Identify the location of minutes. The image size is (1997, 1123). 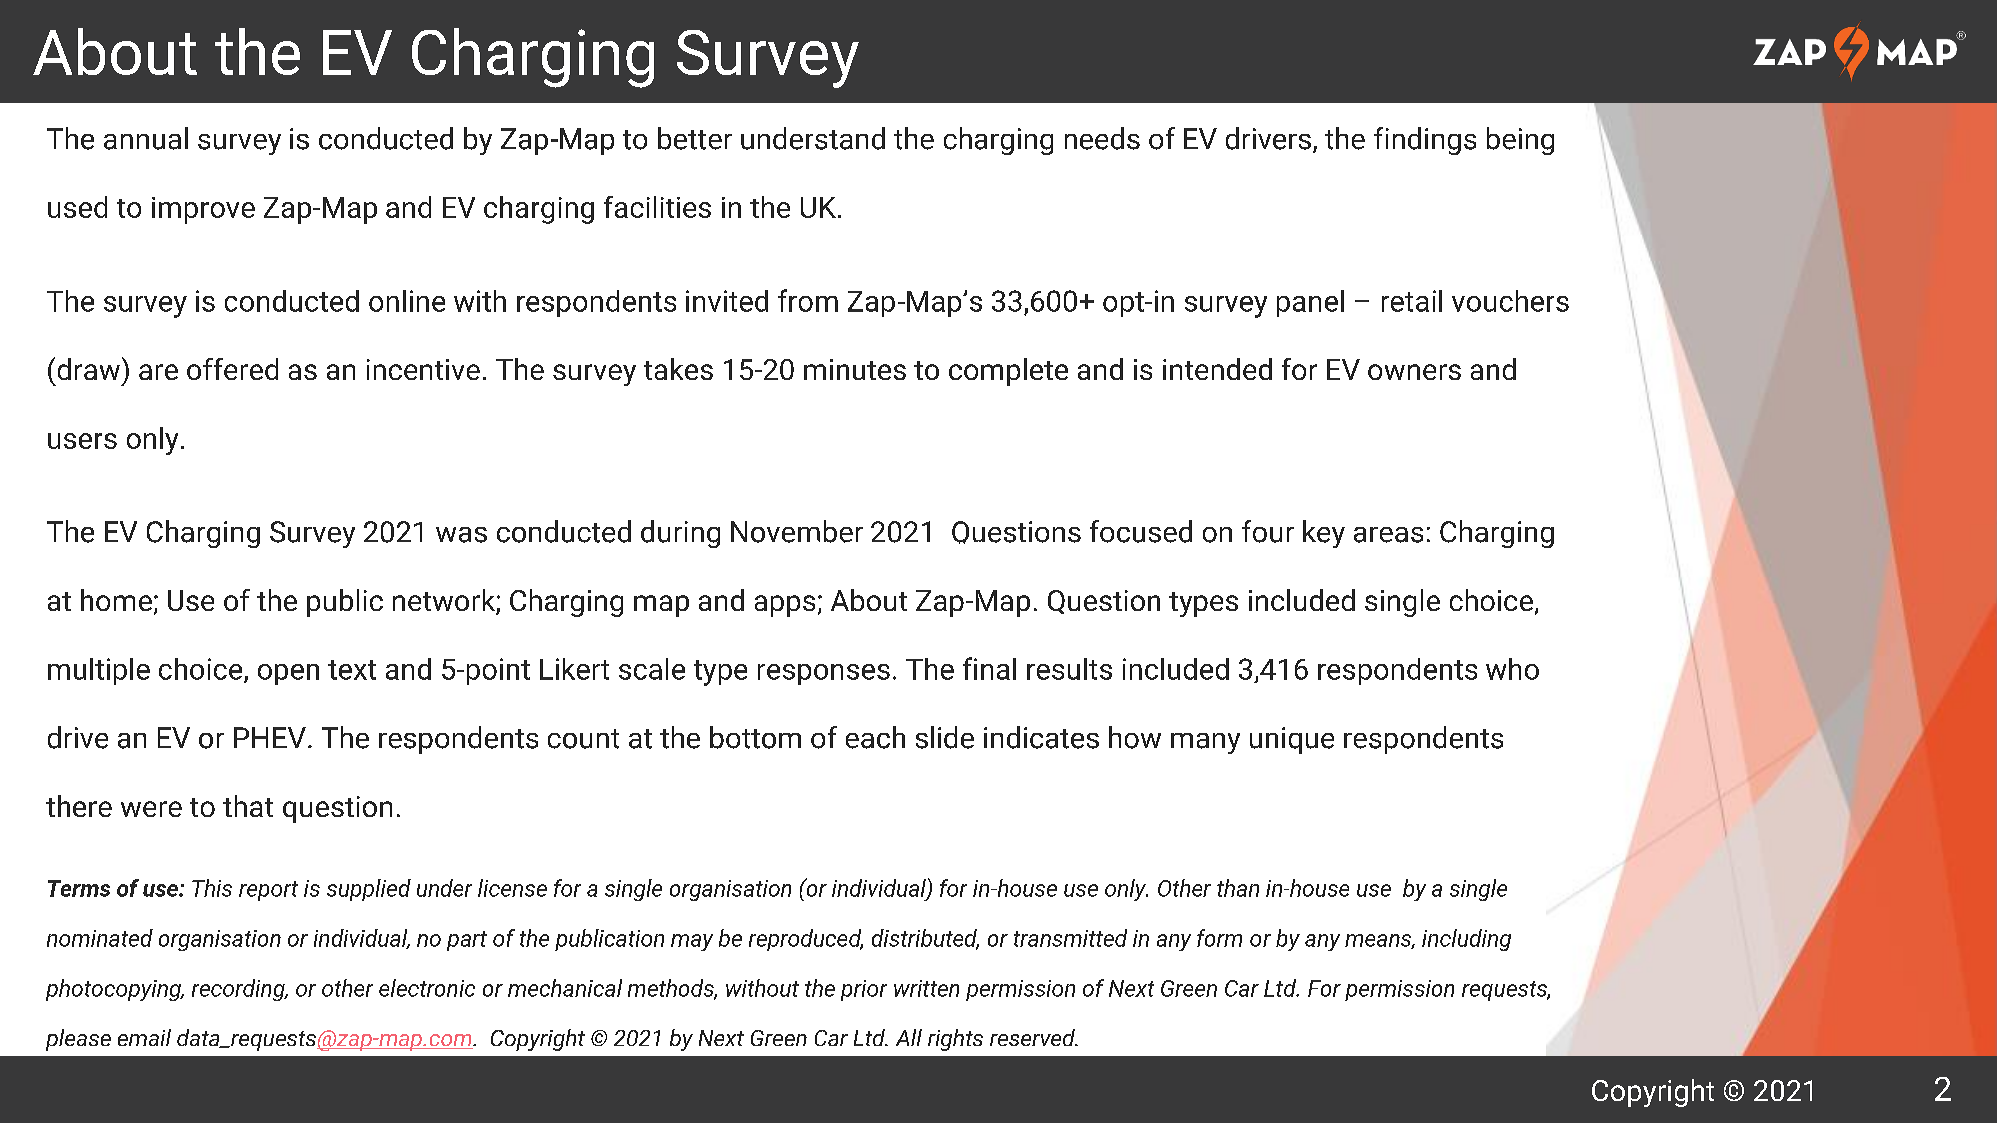
(855, 369).
